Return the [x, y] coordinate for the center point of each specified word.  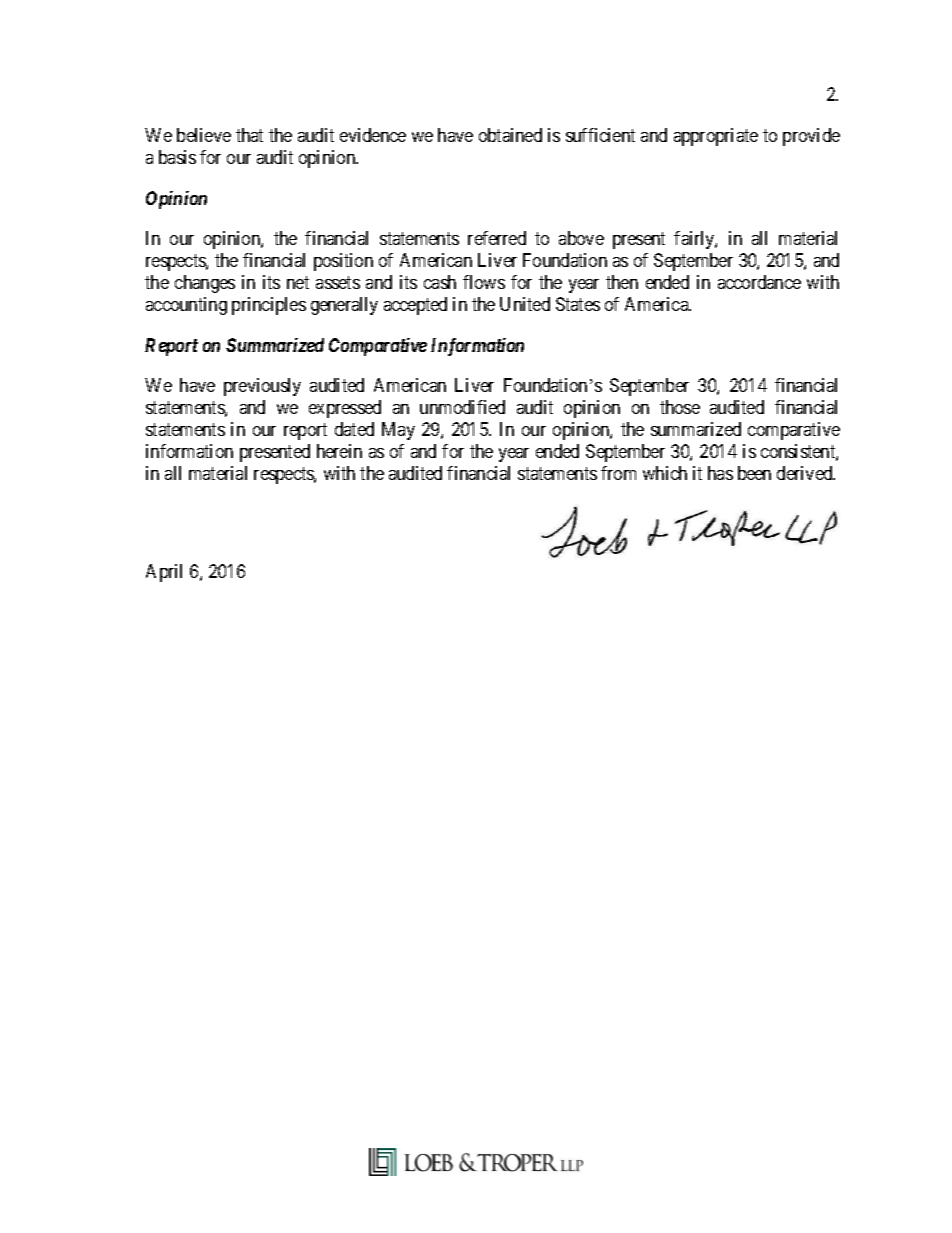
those [680, 407]
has [720, 473]
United [525, 304]
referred [497, 238]
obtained [510, 135]
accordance [759, 282]
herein [339, 451]
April [164, 573]
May [398, 431]
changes [205, 284]
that [249, 135]
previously [262, 387]
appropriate [716, 137]
